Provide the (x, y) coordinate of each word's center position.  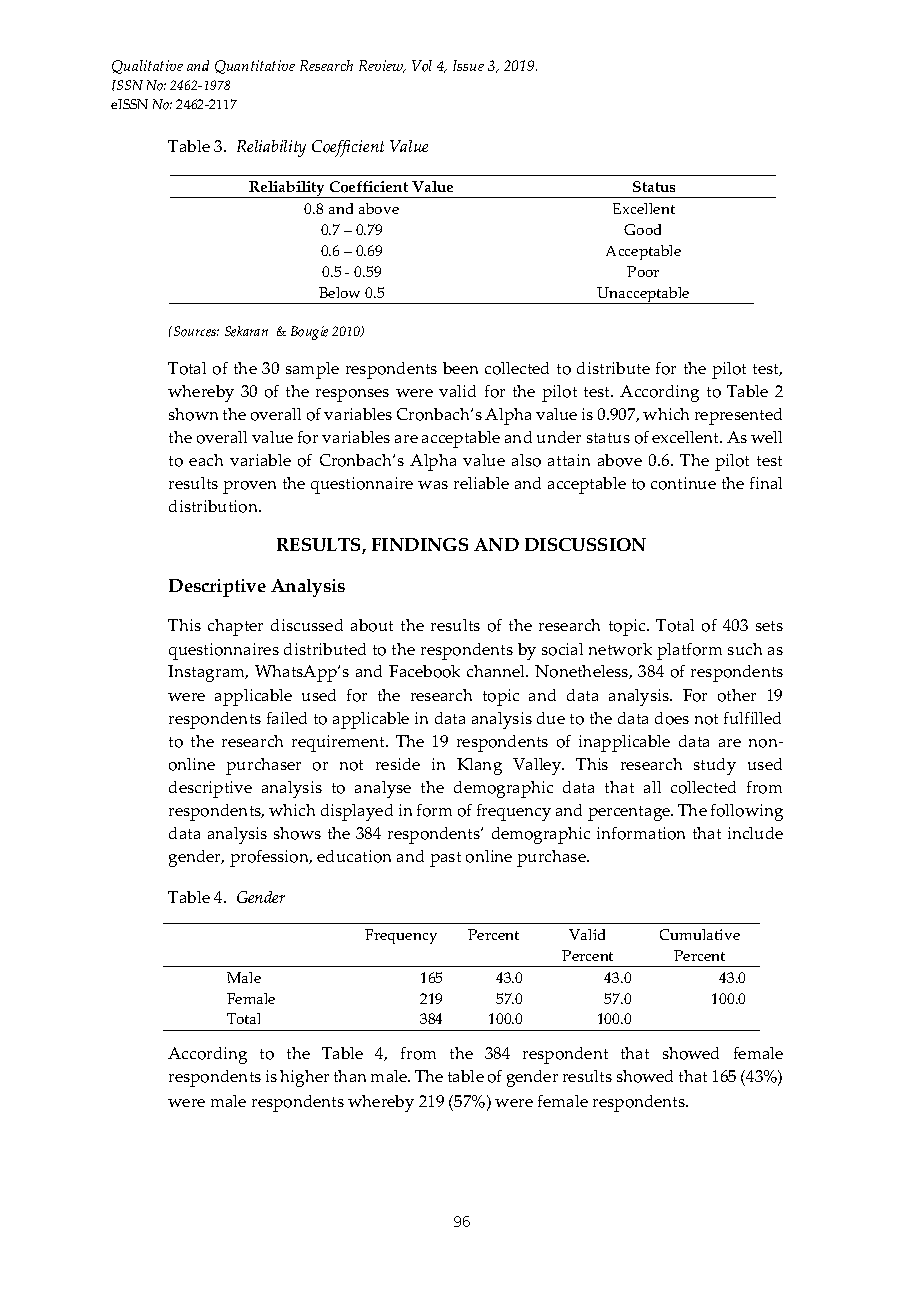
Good (642, 229)
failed (287, 718)
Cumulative (700, 934)
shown (193, 414)
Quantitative (255, 67)
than (350, 1076)
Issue (468, 65)
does (672, 718)
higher (304, 1078)
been (460, 368)
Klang (479, 766)
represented (738, 416)
